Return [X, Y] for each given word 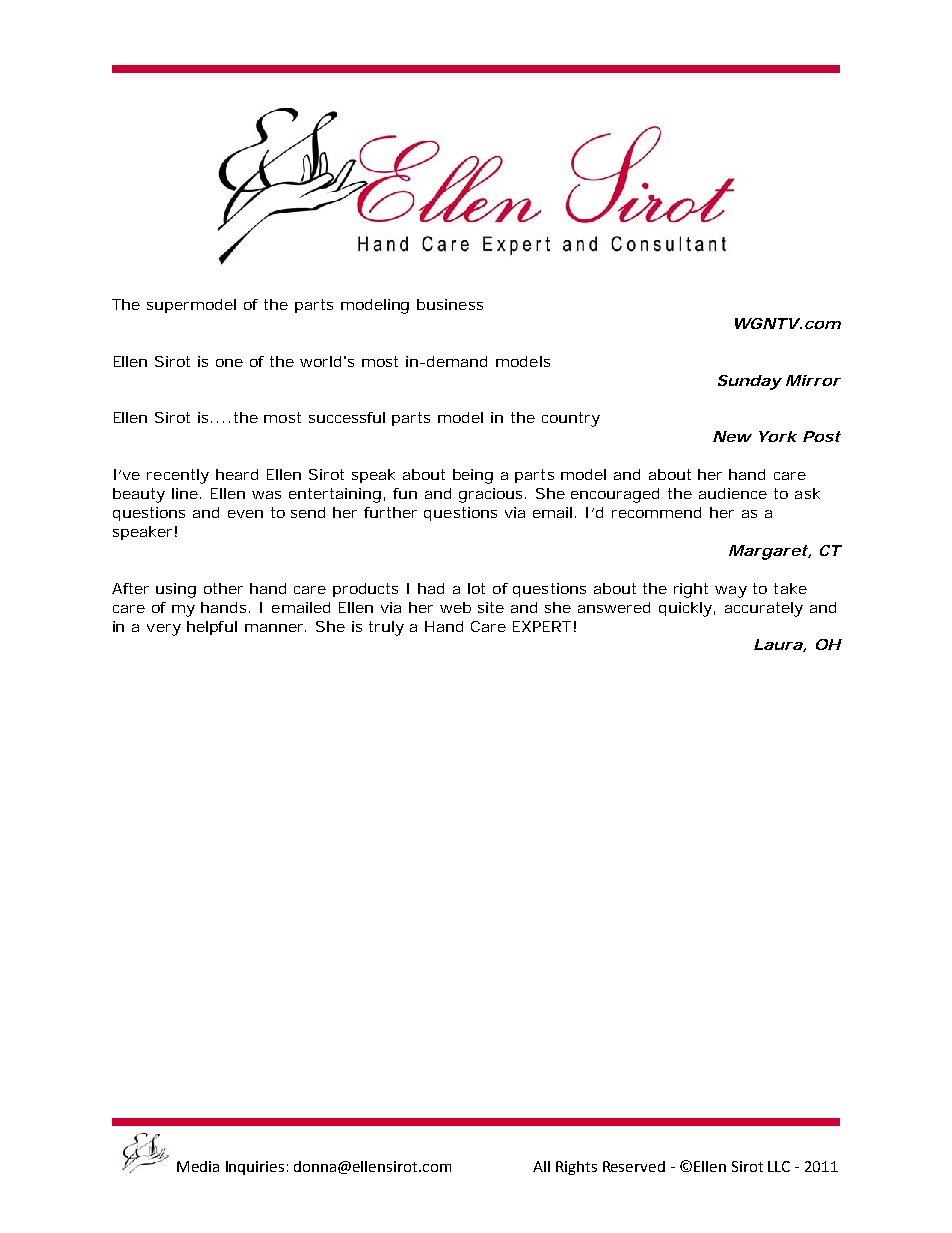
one [229, 363]
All [541, 1166]
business [450, 304]
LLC [779, 1166]
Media [198, 1166]
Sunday [750, 382]
